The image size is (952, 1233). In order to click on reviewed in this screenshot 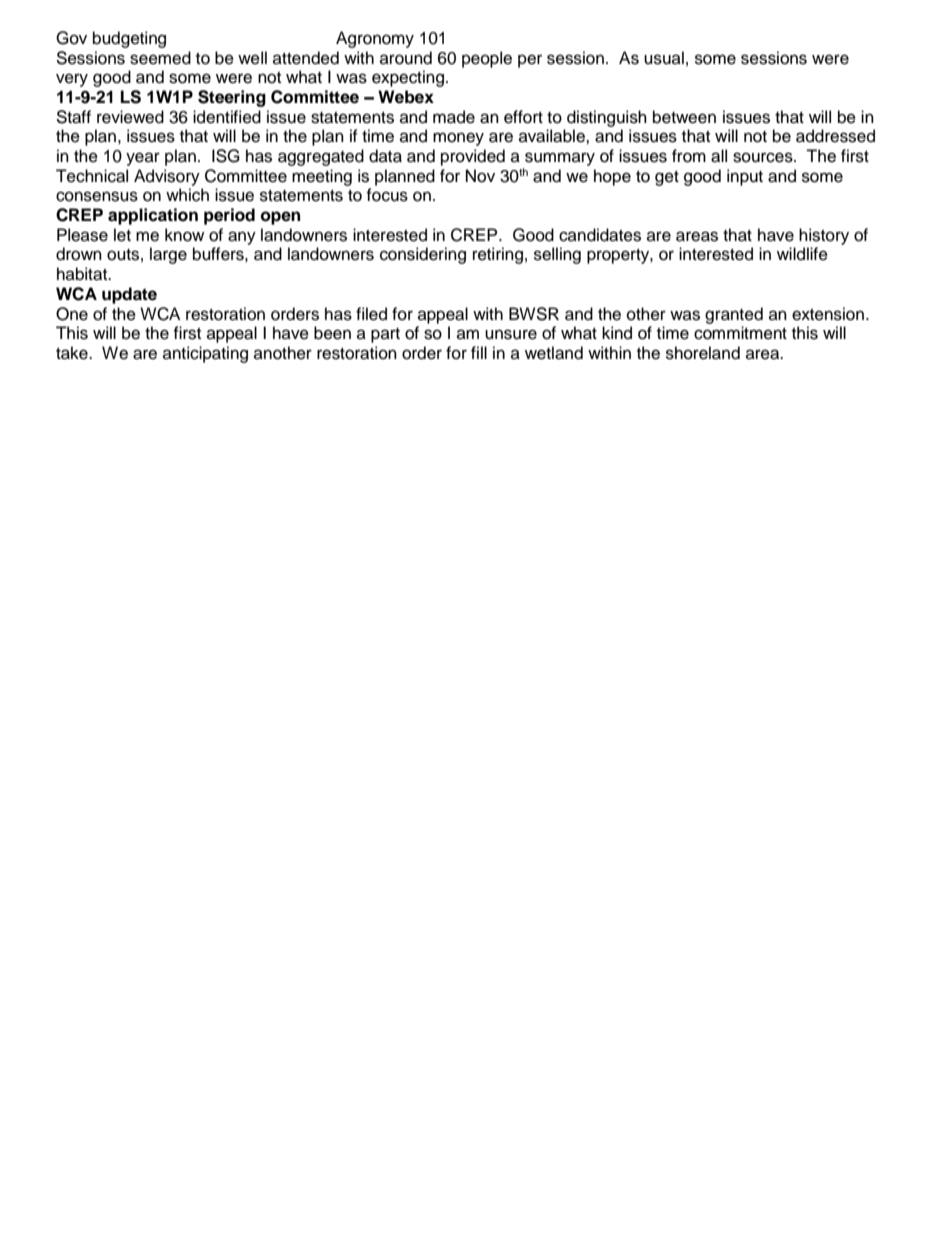, I will do `click(130, 117)`.
